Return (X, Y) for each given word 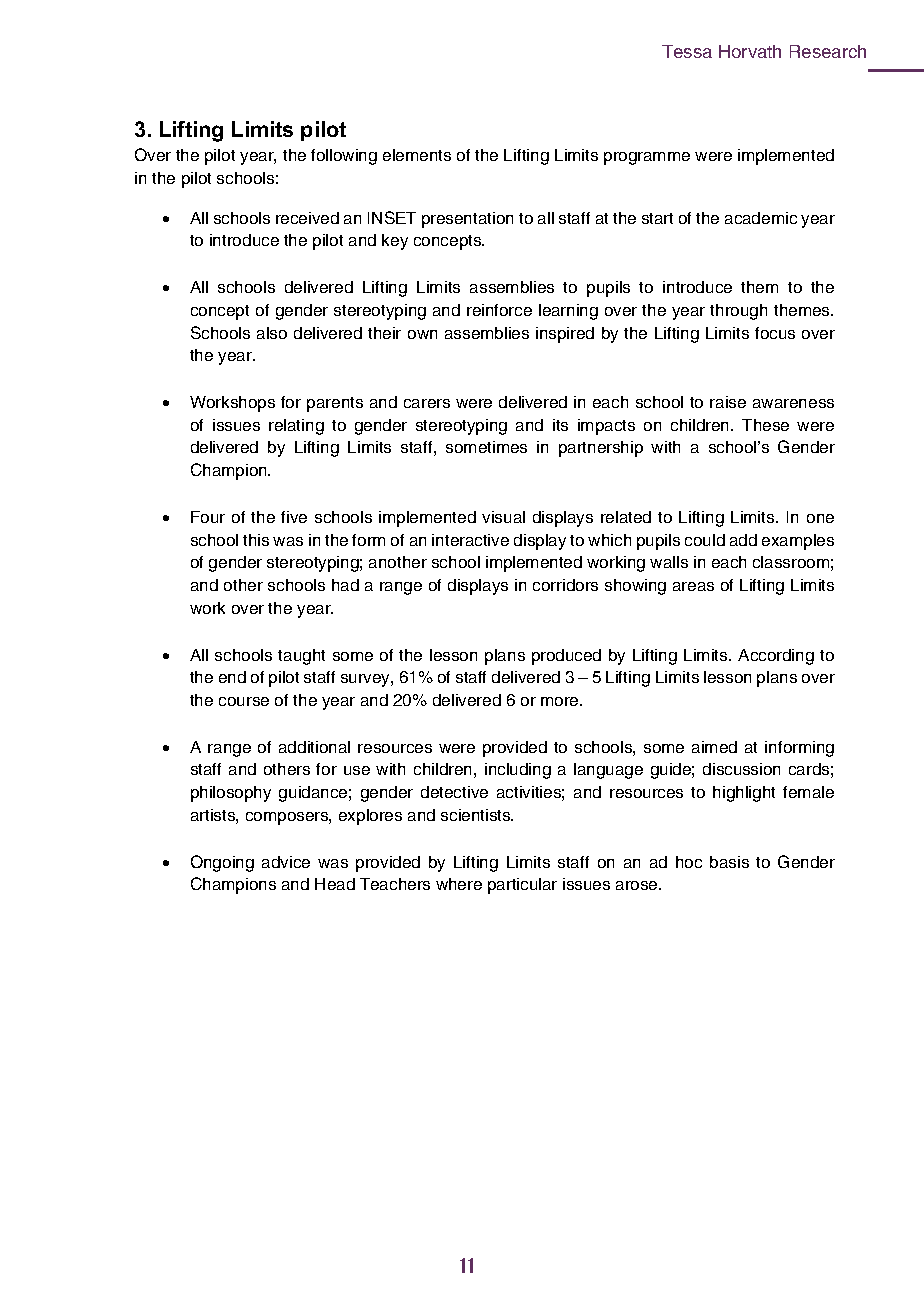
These (765, 425)
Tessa (687, 51)
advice (286, 862)
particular (522, 886)
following (344, 157)
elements (417, 155)
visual (503, 517)
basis (729, 862)
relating (296, 427)
